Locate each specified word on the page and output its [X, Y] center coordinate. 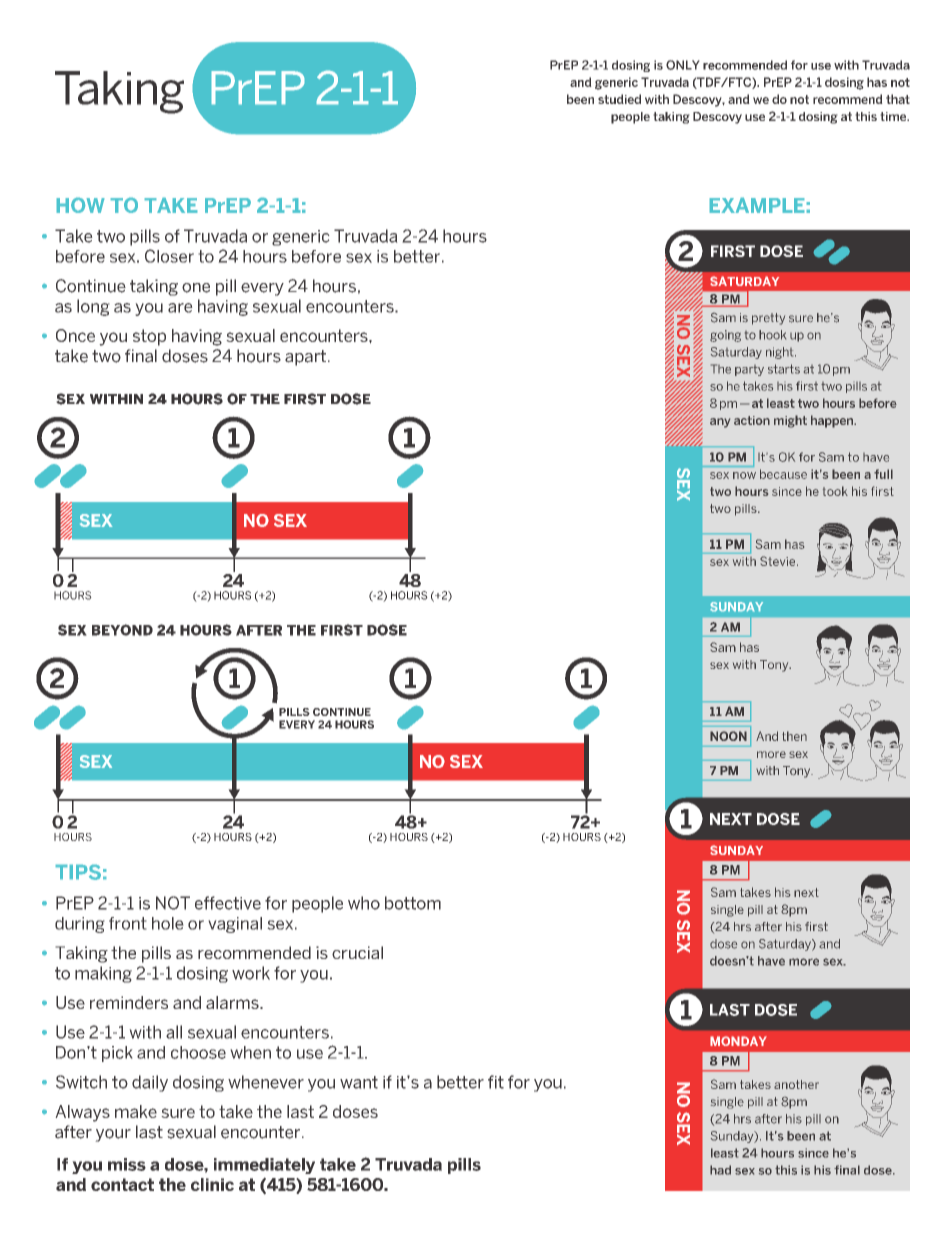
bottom [413, 903]
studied [619, 99]
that [898, 99]
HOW [80, 205]
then [794, 736]
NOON [728, 736]
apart [305, 358]
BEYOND [122, 630]
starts [784, 369]
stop [149, 337]
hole [168, 923]
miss [127, 1164]
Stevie [779, 561]
